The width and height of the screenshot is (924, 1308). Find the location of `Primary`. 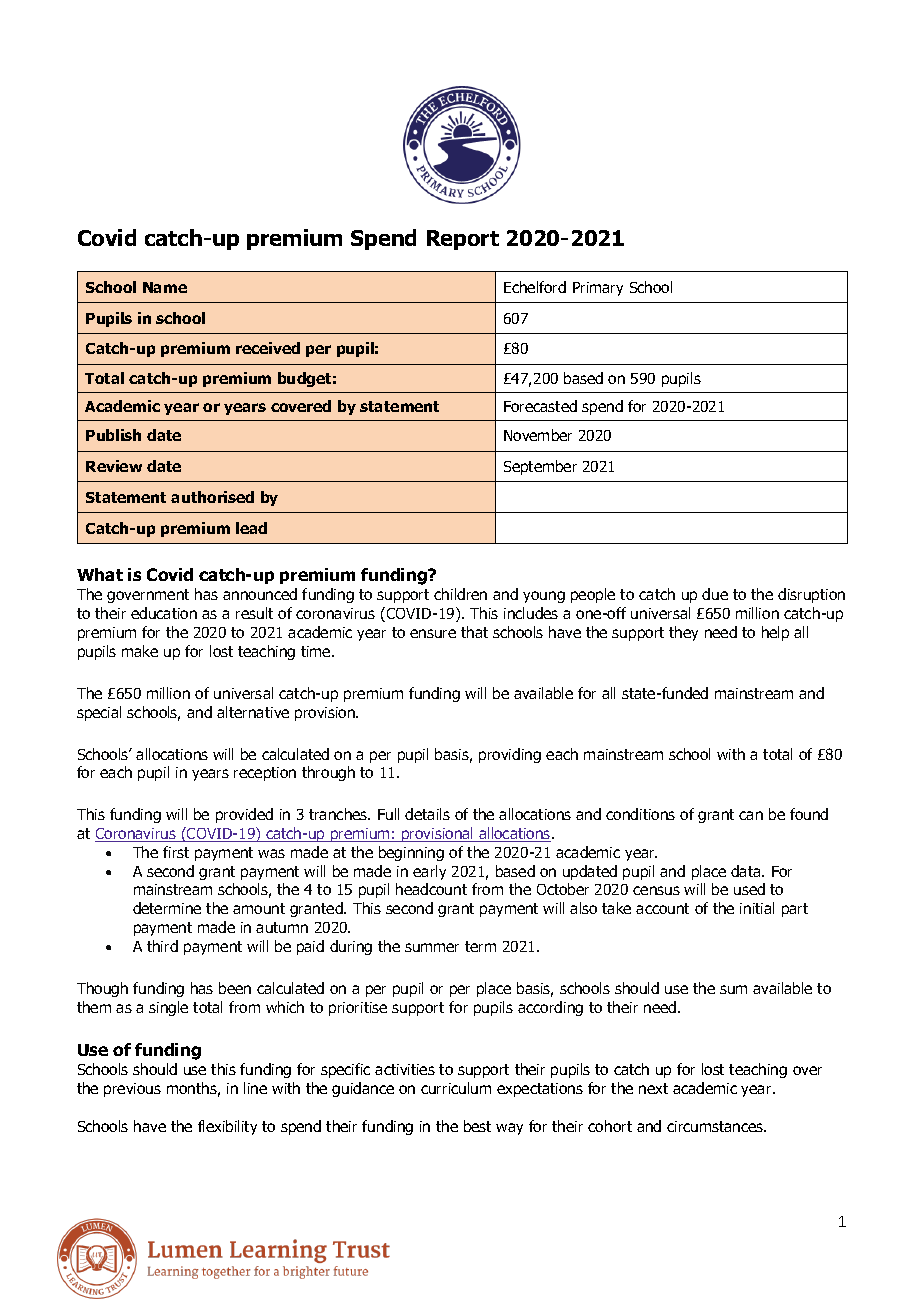

Primary is located at coordinates (598, 289).
